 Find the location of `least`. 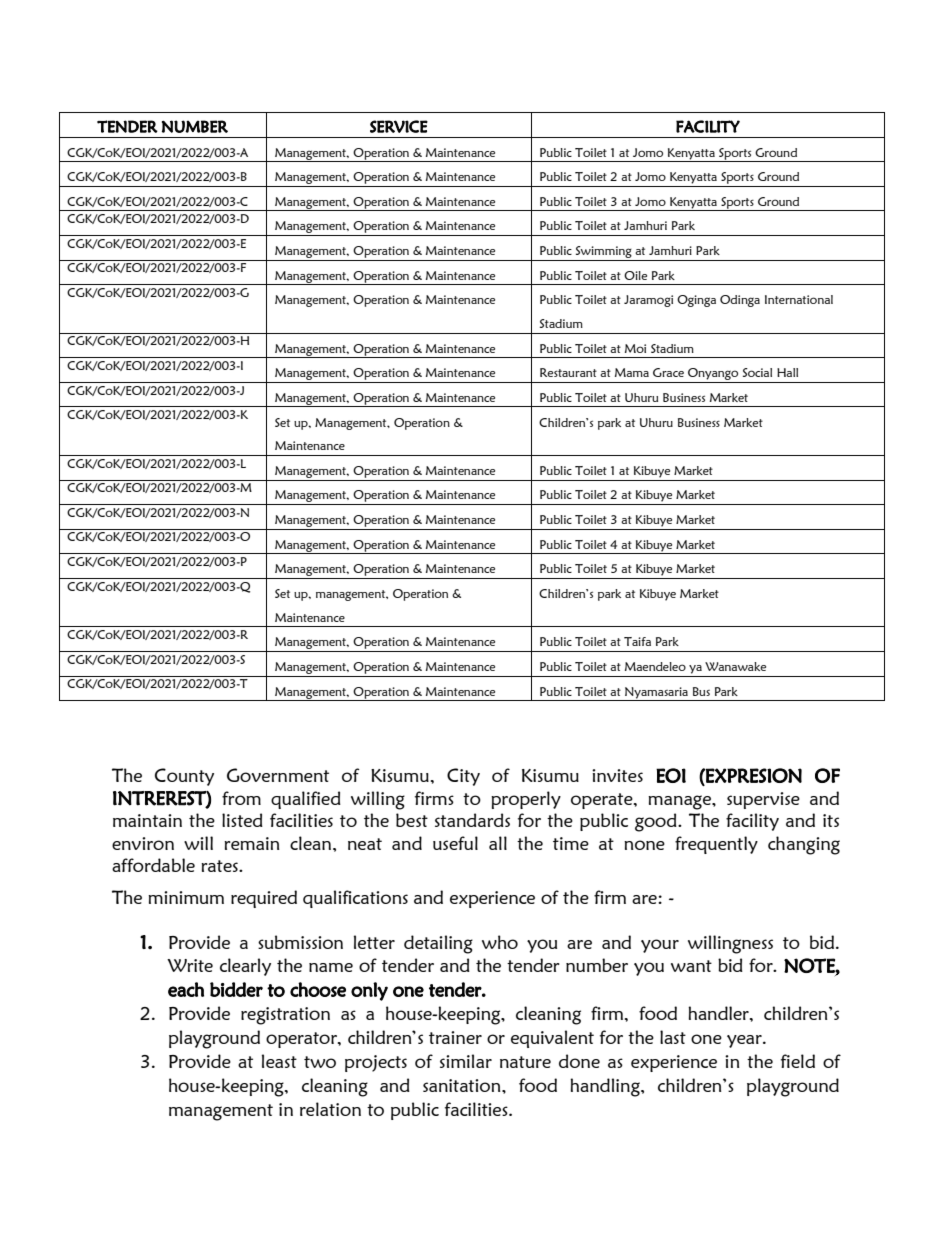

least is located at coordinates (279, 1061).
